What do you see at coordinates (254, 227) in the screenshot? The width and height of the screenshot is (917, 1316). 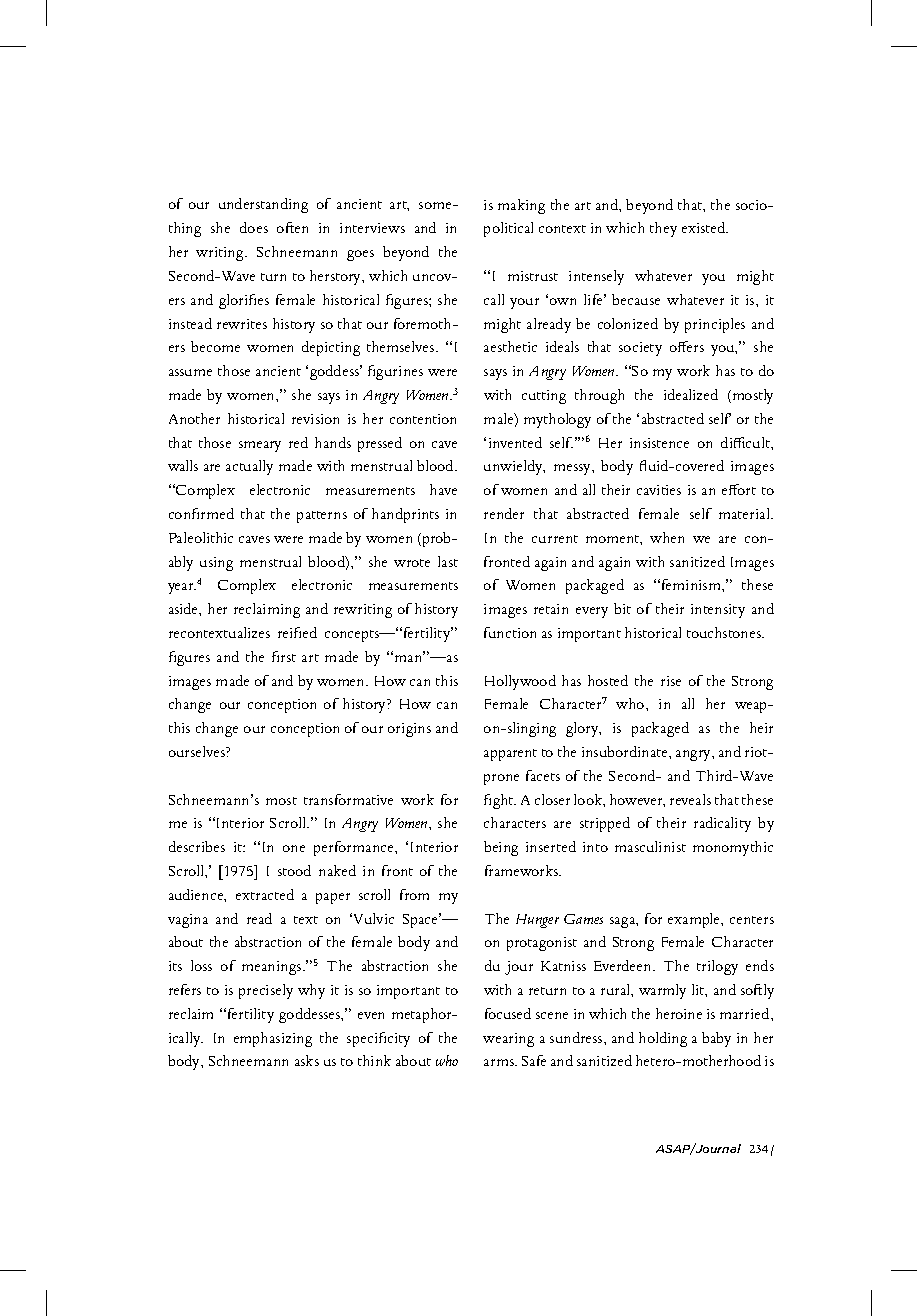 I see `does` at bounding box center [254, 227].
